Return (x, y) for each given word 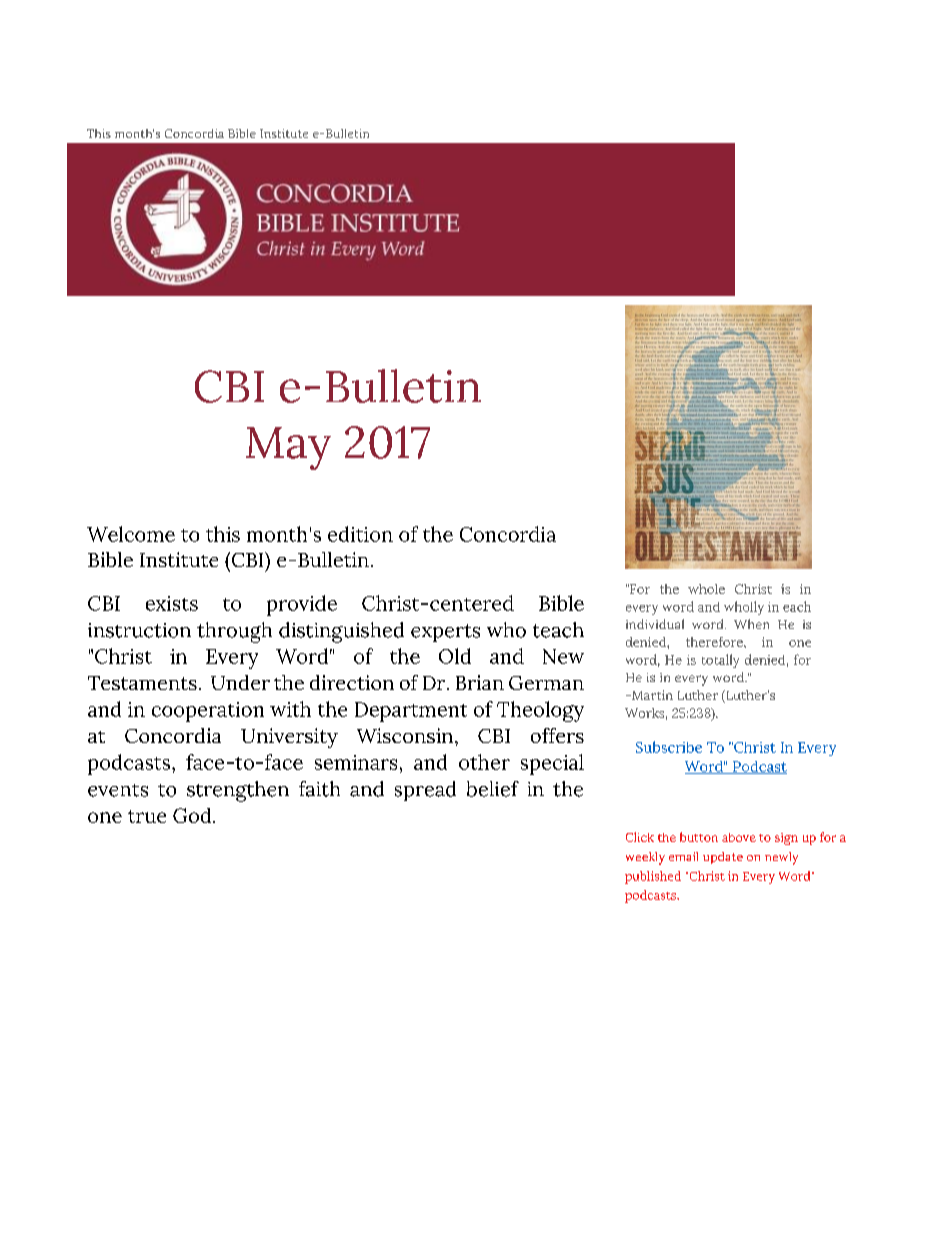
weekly (645, 858)
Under (240, 682)
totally (720, 661)
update (723, 858)
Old (455, 656)
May (288, 448)
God (193, 815)
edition (360, 534)
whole (706, 589)
